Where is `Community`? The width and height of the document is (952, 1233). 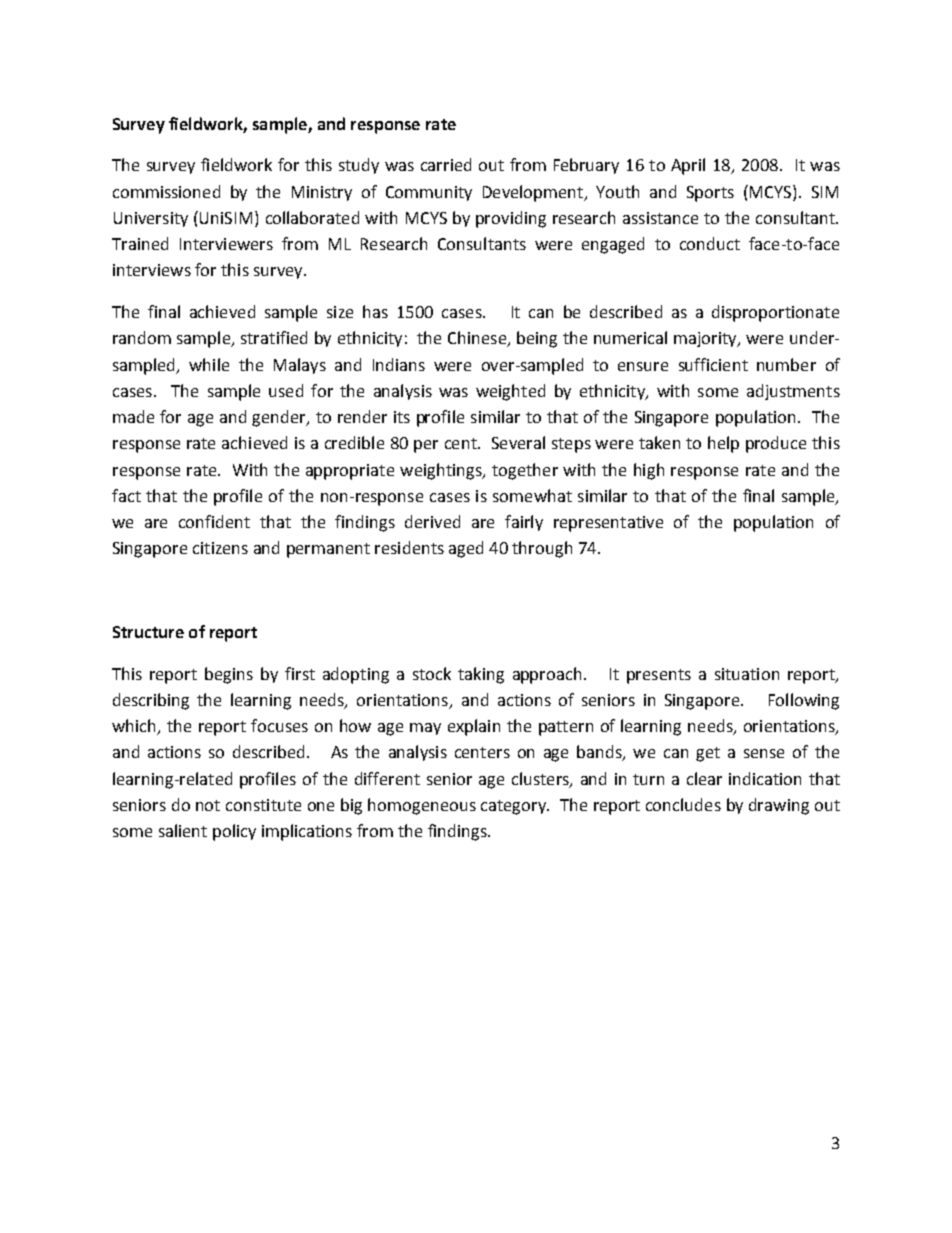 Community is located at coordinates (429, 193).
